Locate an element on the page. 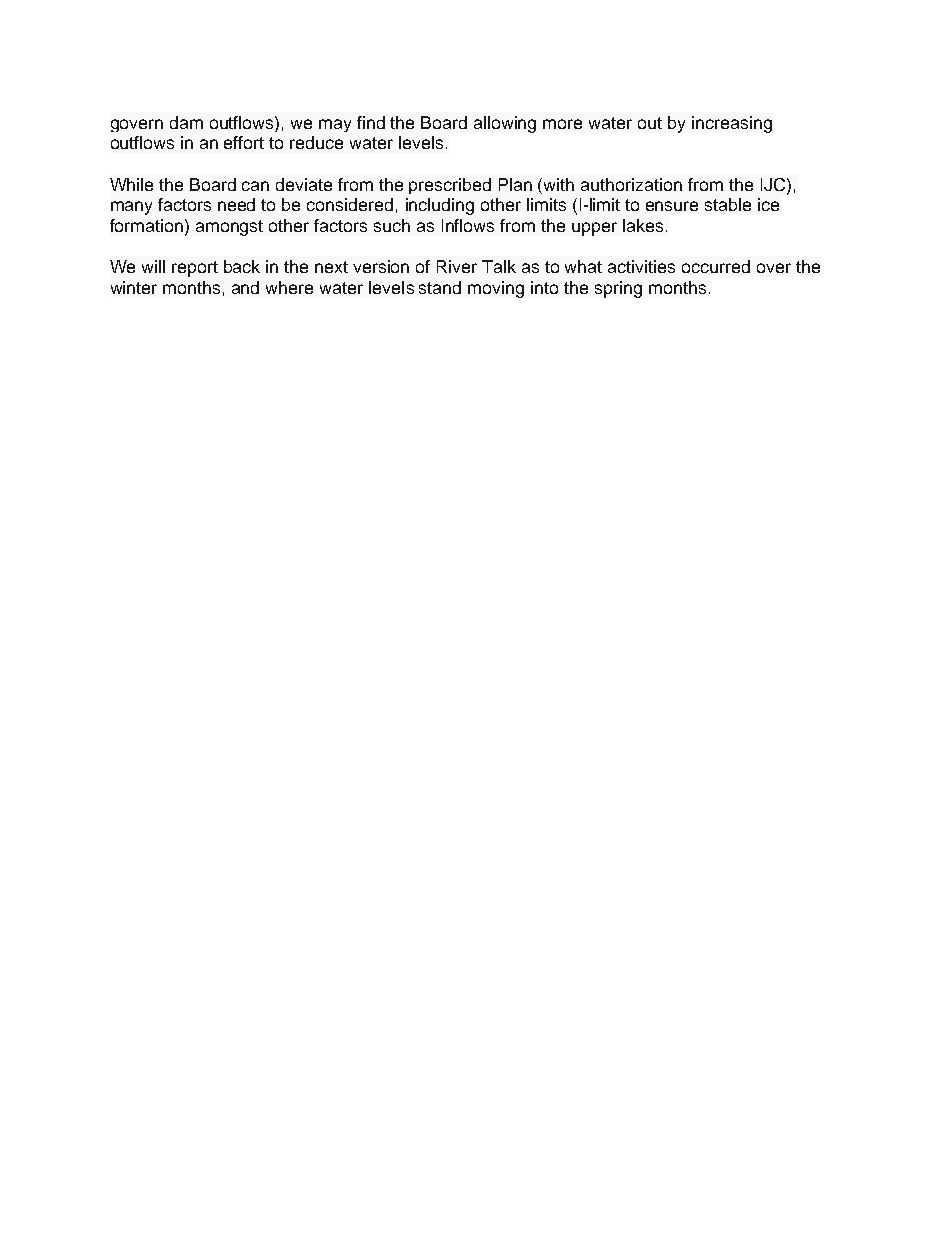 Image resolution: width=952 pixels, height=1233 pixels. winter is located at coordinates (134, 287).
